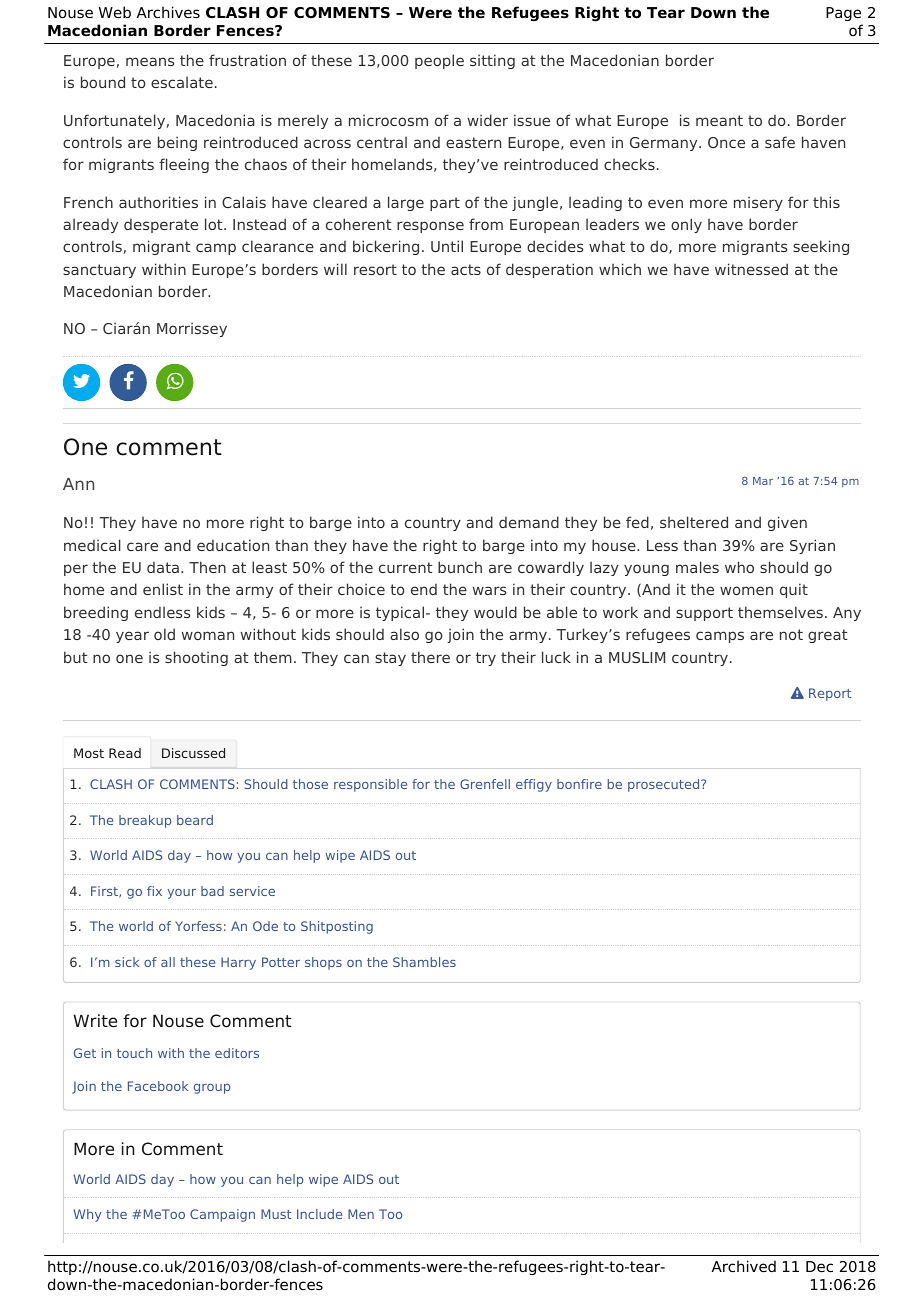 The height and width of the page is (1308, 924). I want to click on Why, so click(87, 1215).
